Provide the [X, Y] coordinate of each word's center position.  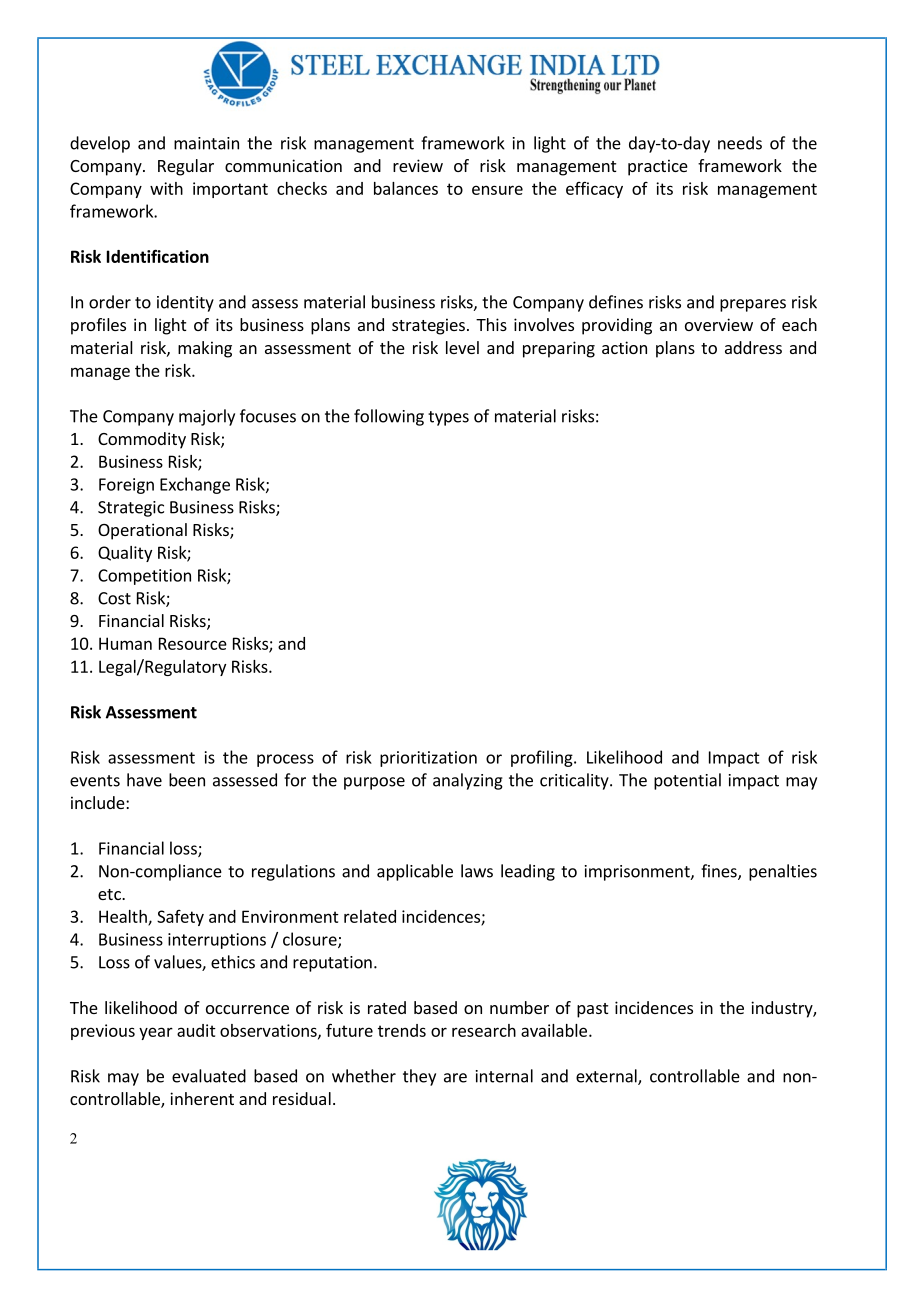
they [419, 1077]
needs [740, 143]
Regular [186, 167]
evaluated [209, 1076]
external [607, 1077]
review [418, 165]
